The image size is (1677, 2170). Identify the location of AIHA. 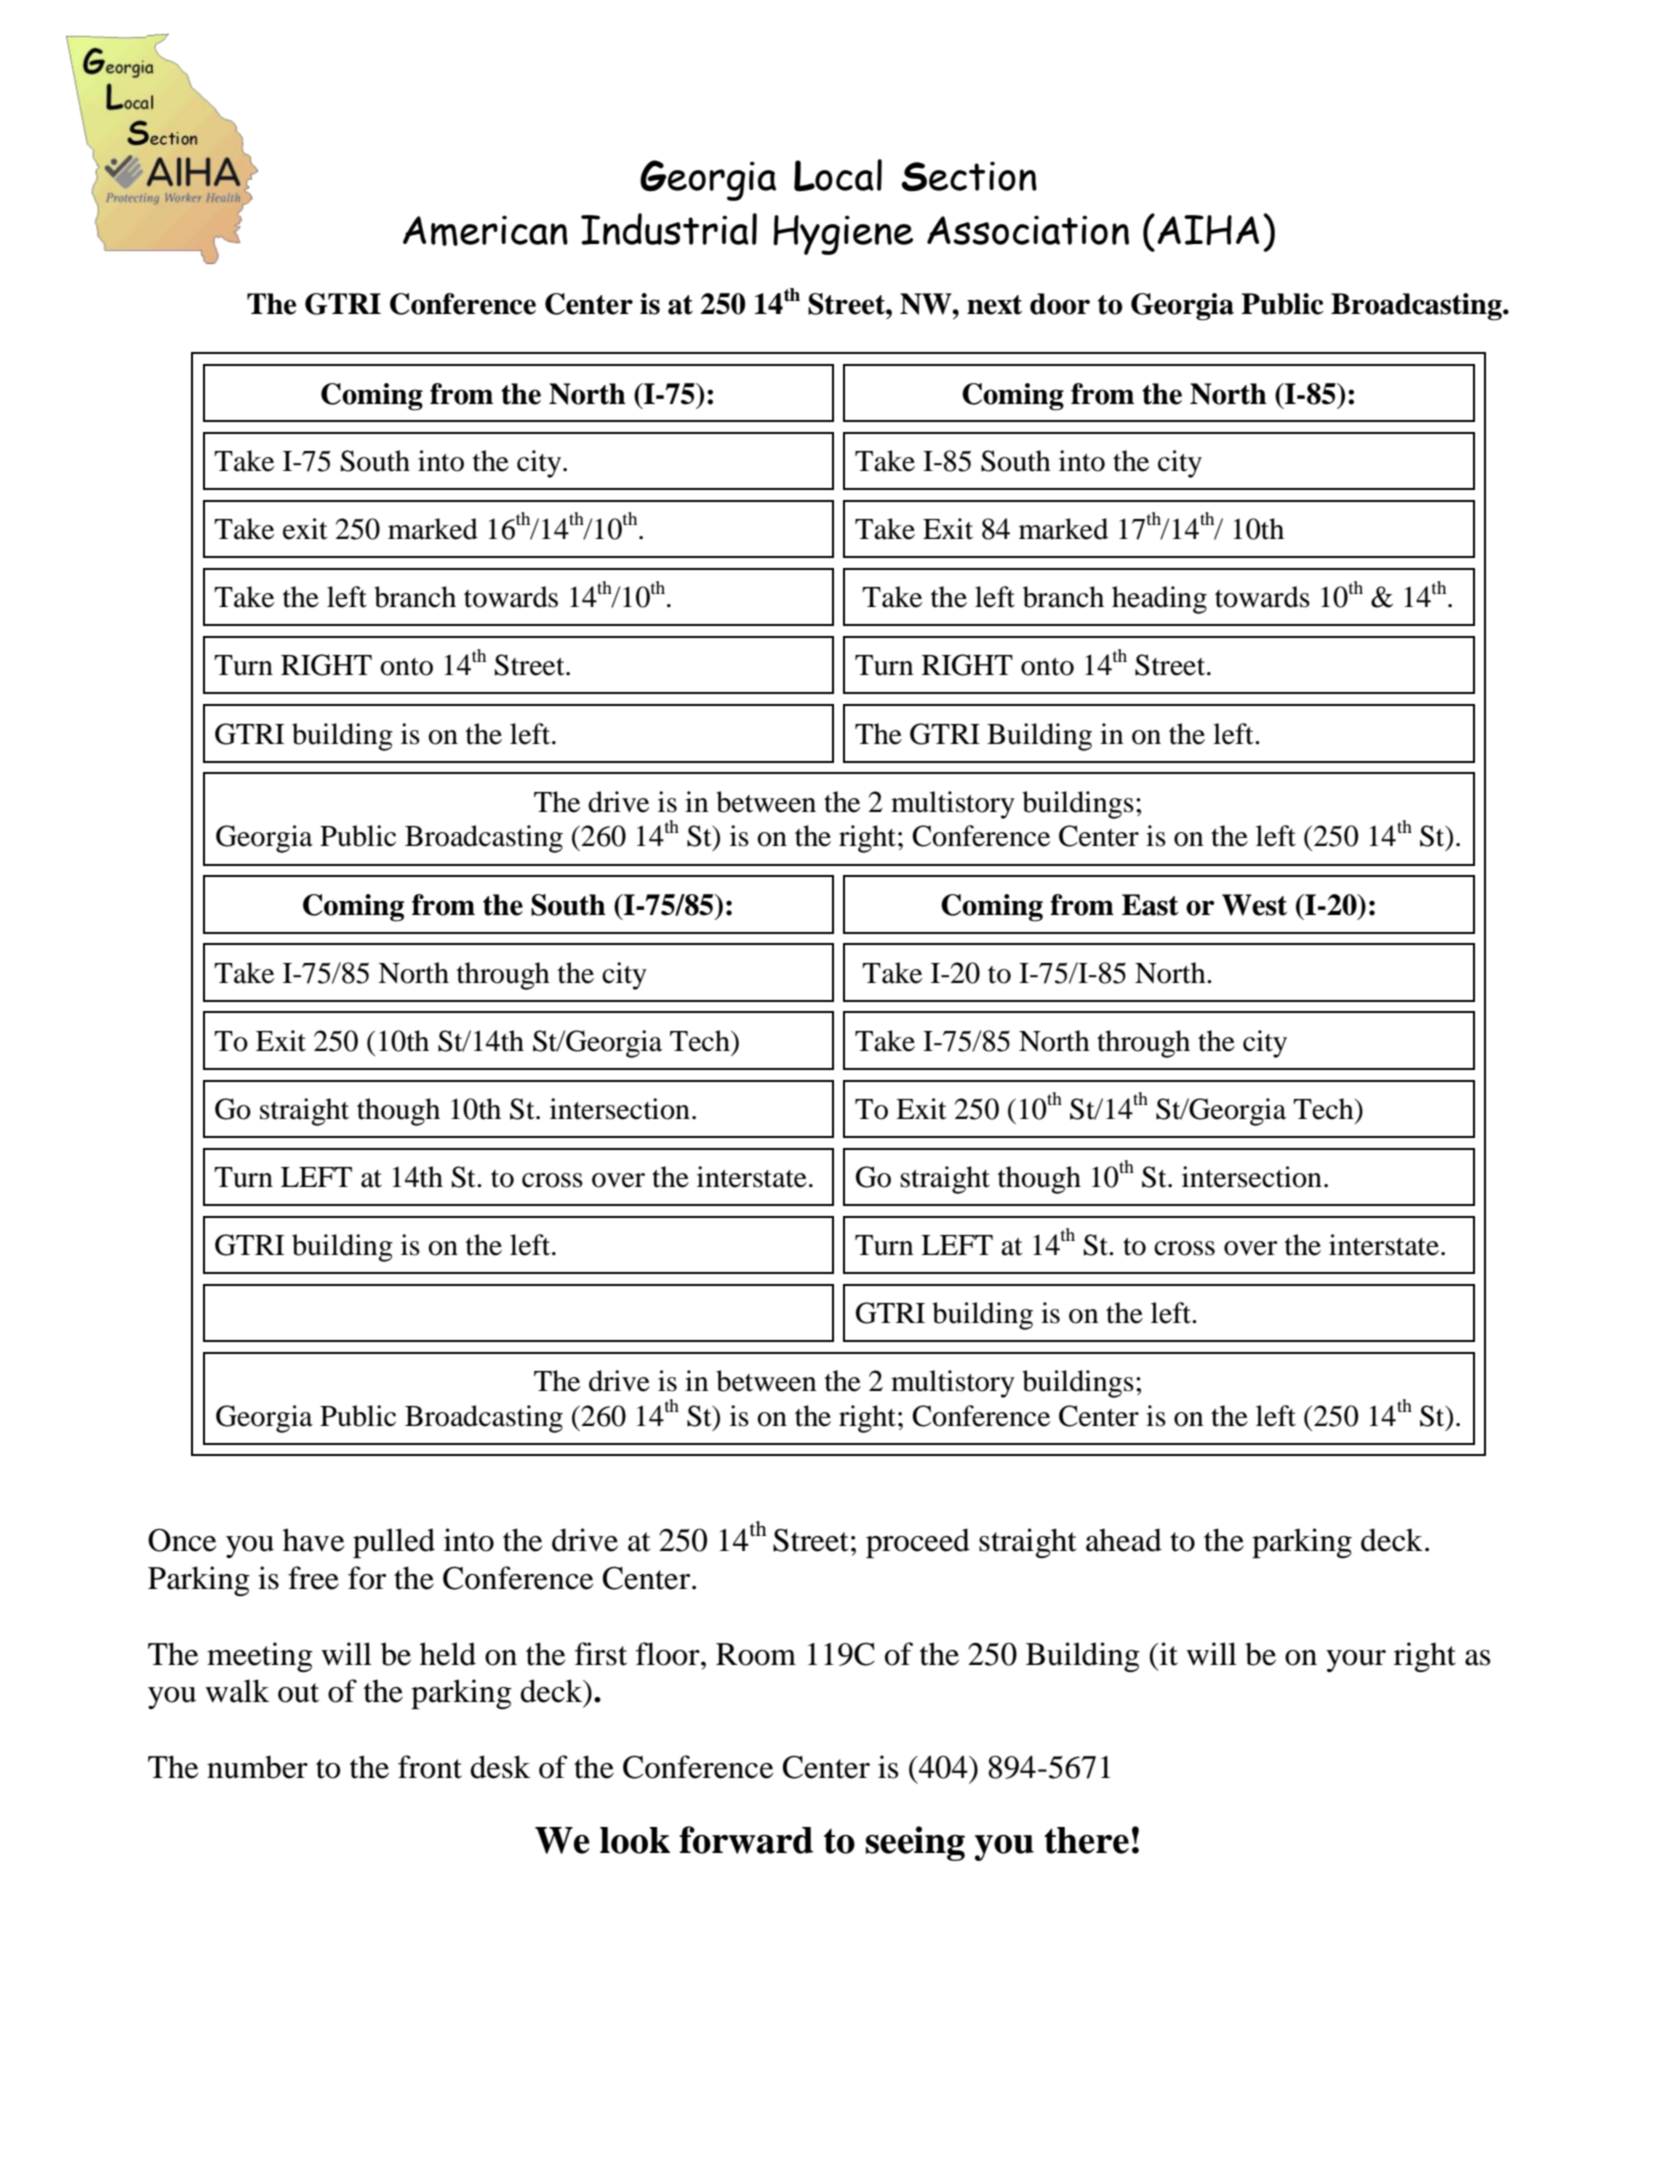
(1208, 230).
